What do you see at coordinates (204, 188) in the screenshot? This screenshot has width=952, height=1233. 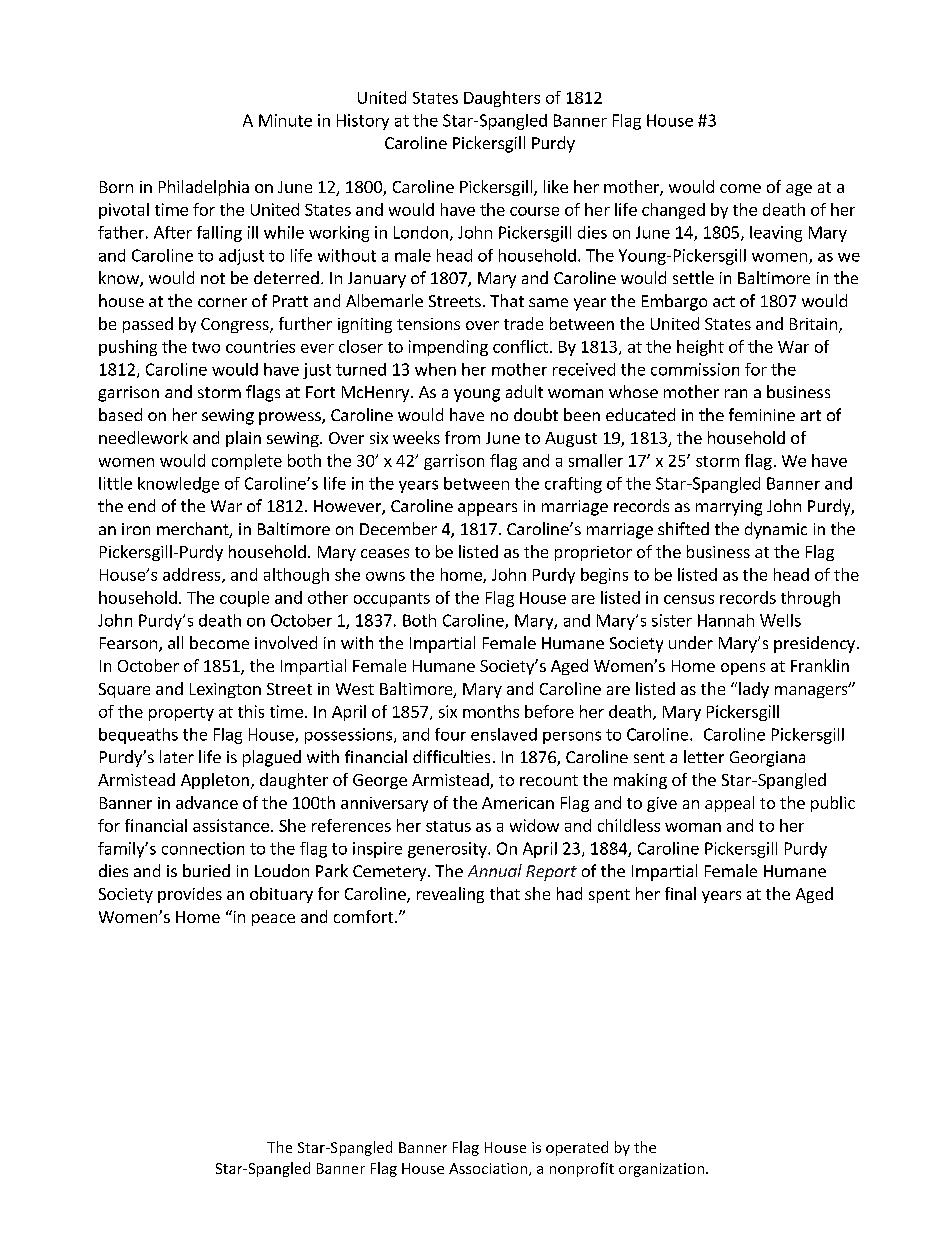 I see `Philadelphia` at bounding box center [204, 188].
